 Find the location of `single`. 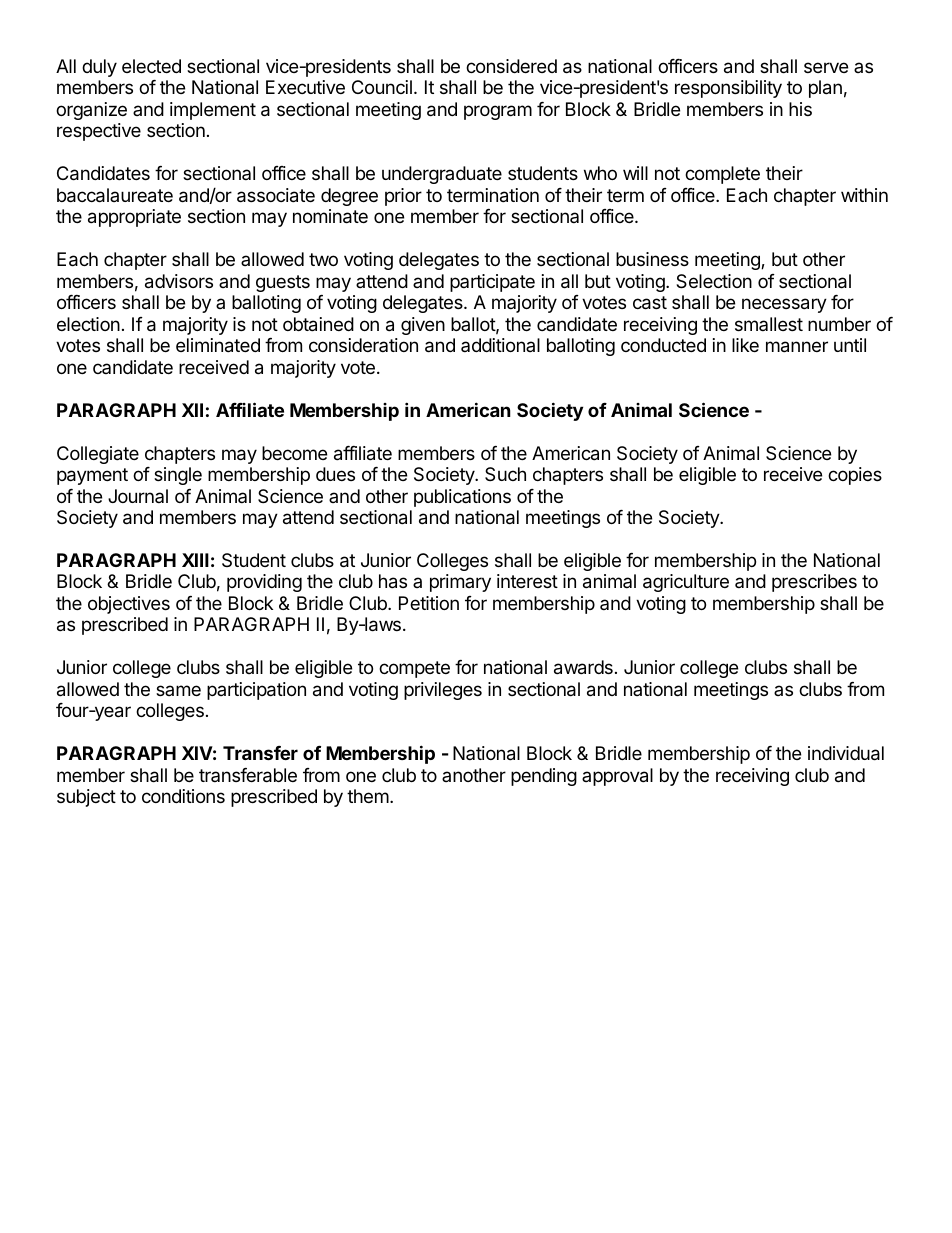

single is located at coordinates (178, 476).
